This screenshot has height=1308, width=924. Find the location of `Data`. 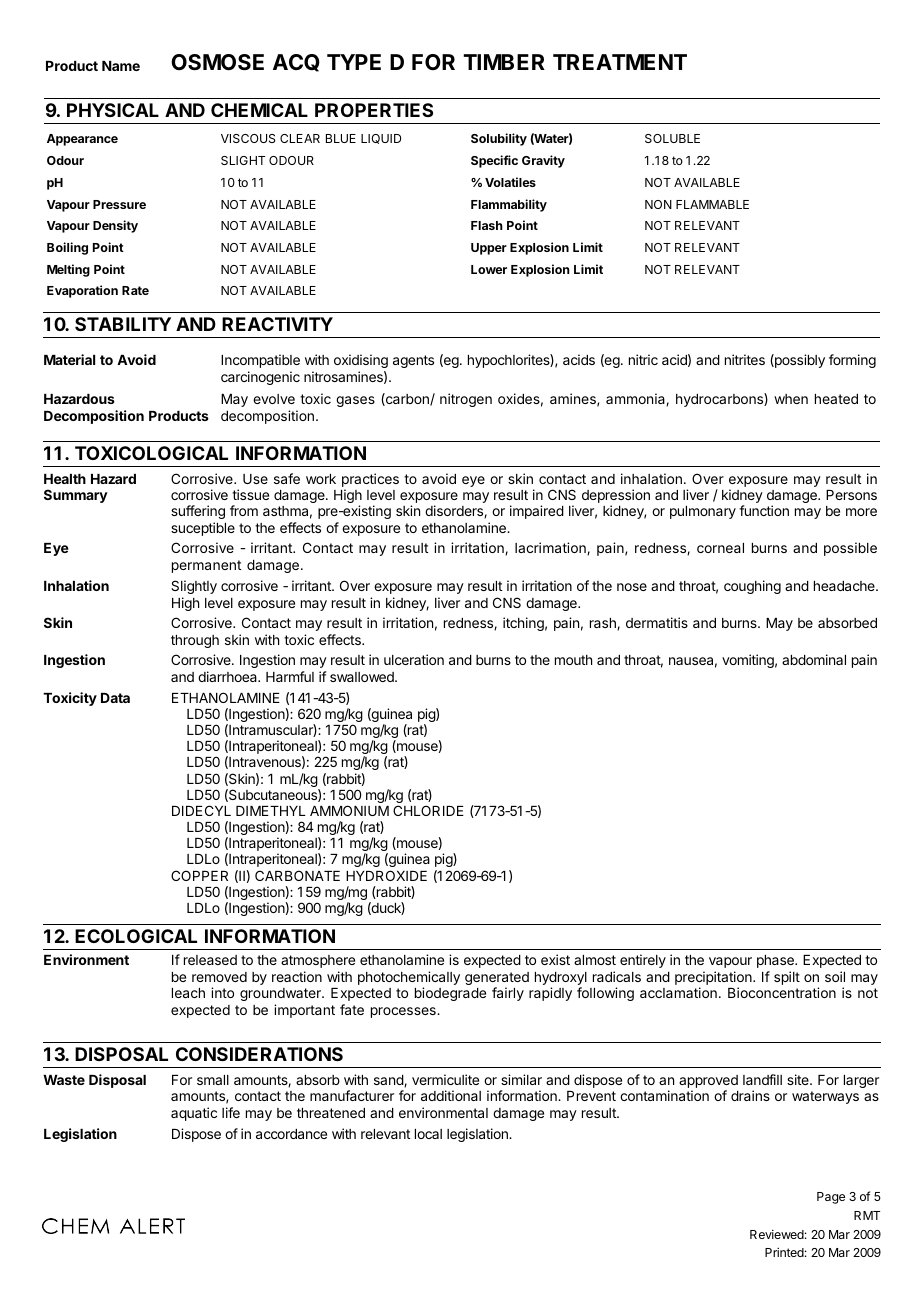

Data is located at coordinates (115, 698).
